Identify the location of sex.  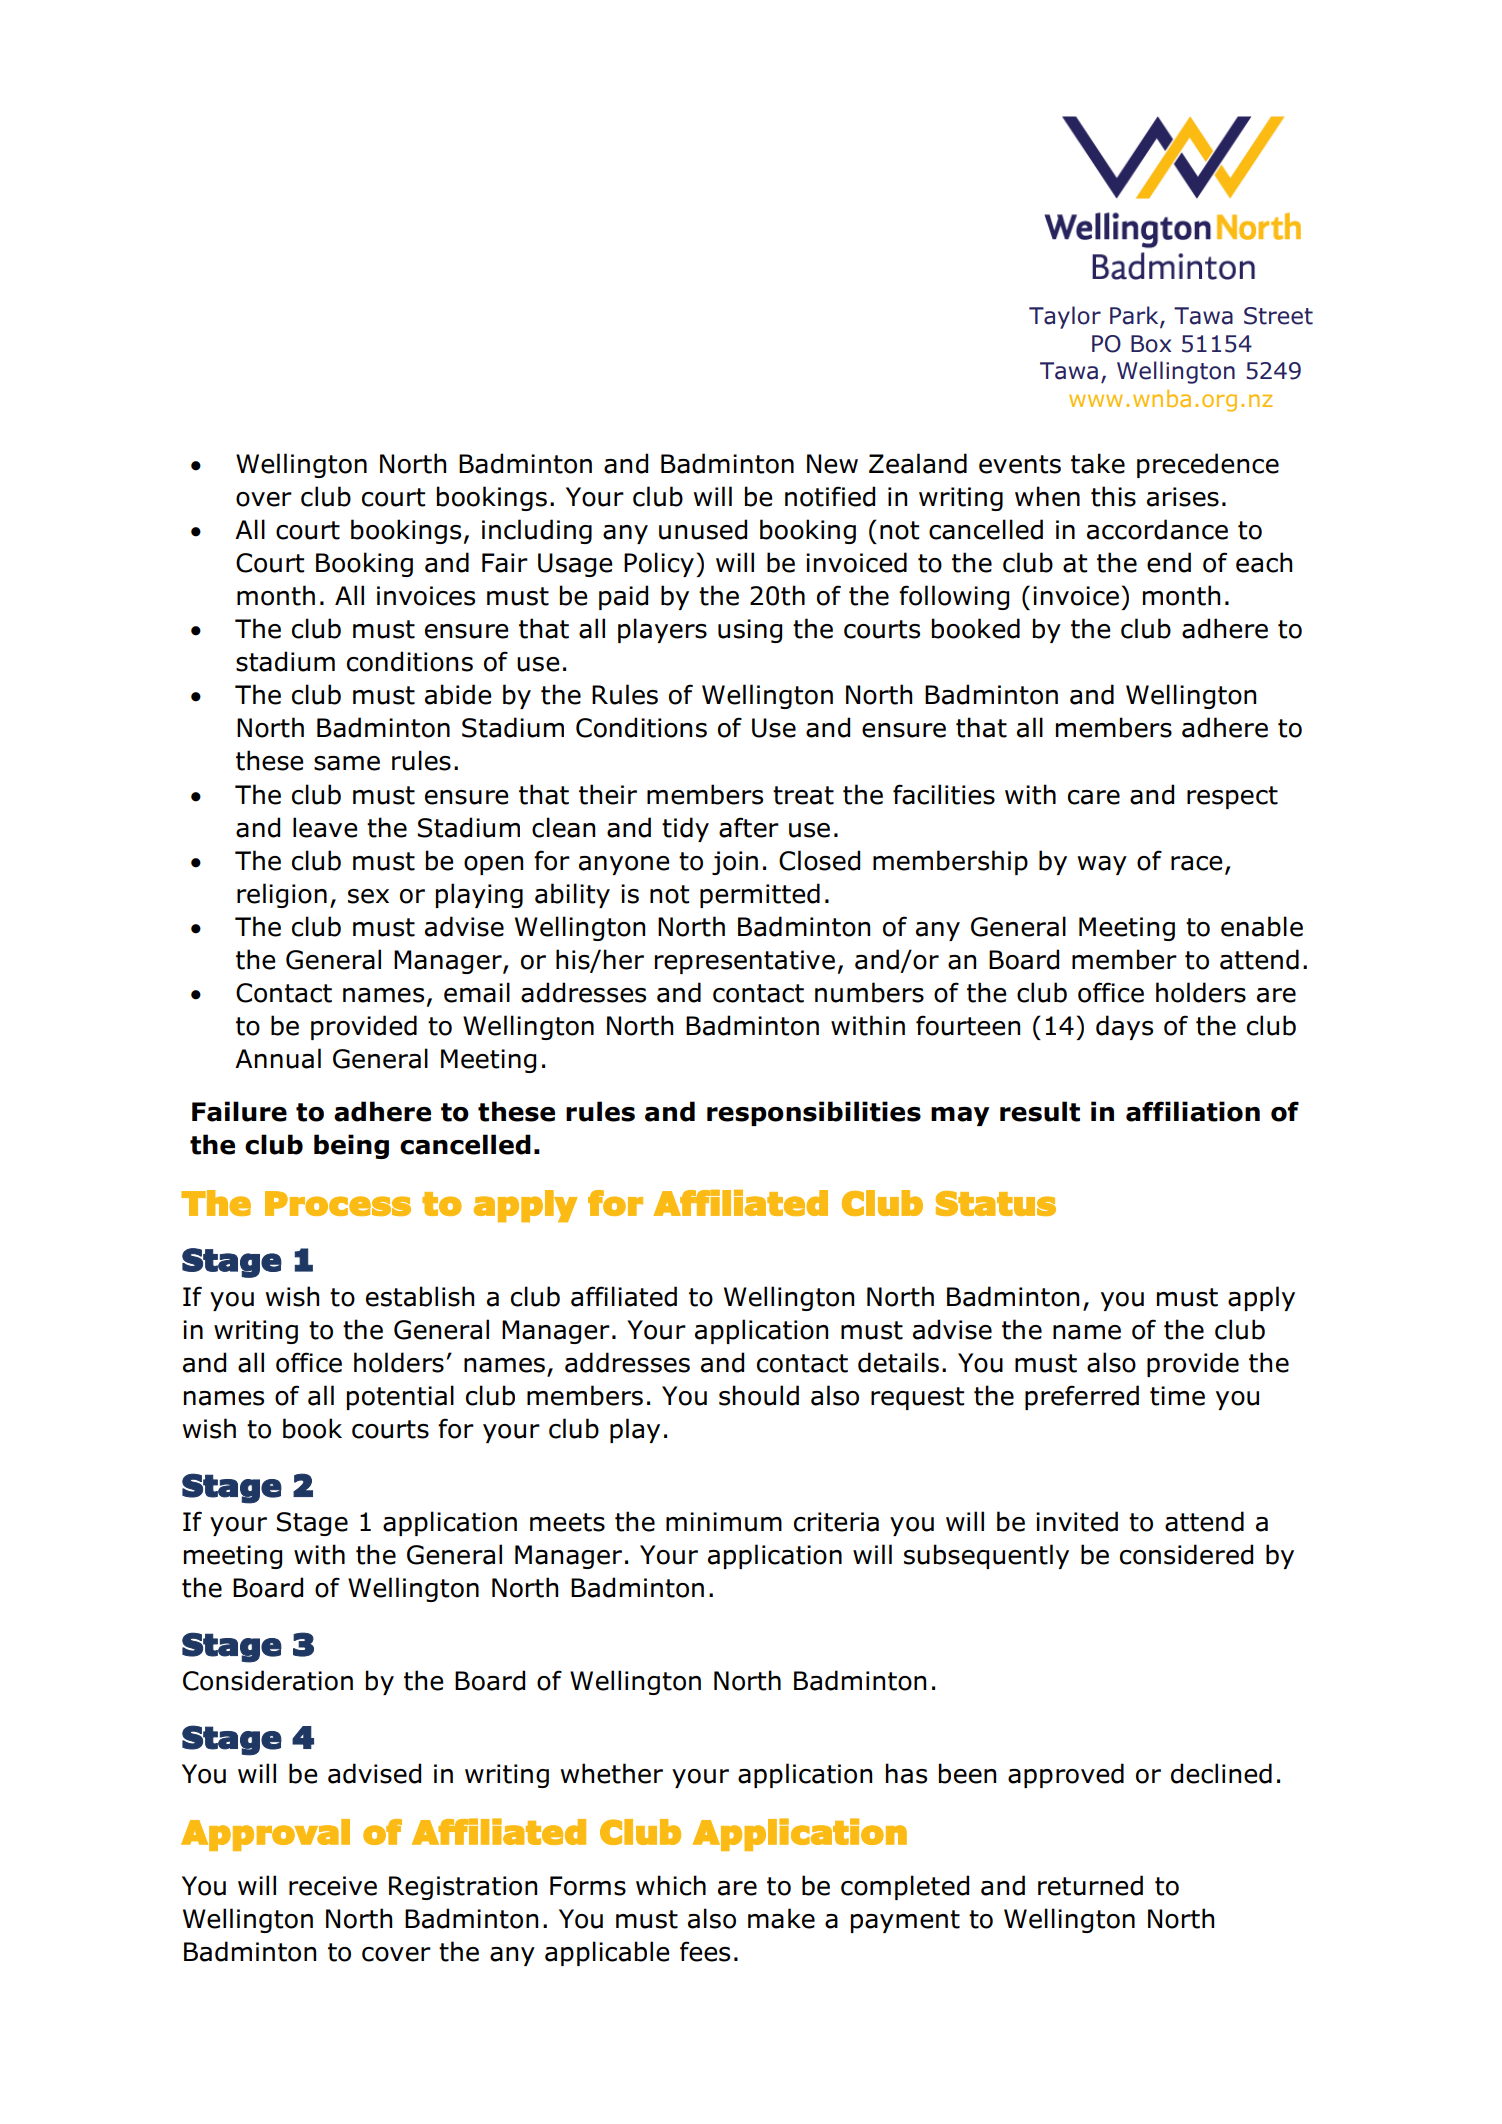
(368, 896).
